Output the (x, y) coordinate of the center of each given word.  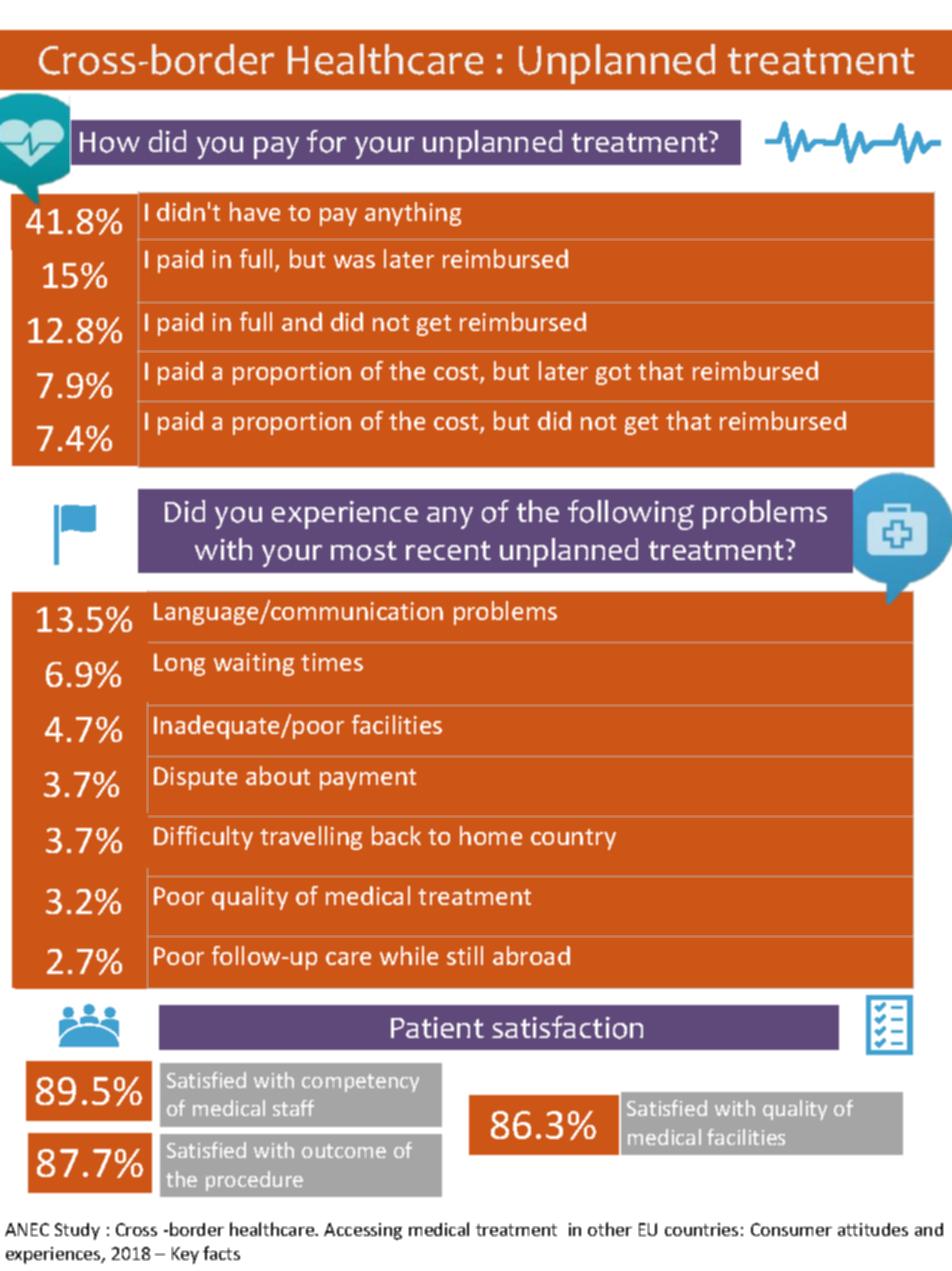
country (573, 839)
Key (185, 1255)
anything (413, 214)
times (332, 662)
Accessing (363, 1231)
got (613, 374)
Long (179, 664)
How (110, 142)
